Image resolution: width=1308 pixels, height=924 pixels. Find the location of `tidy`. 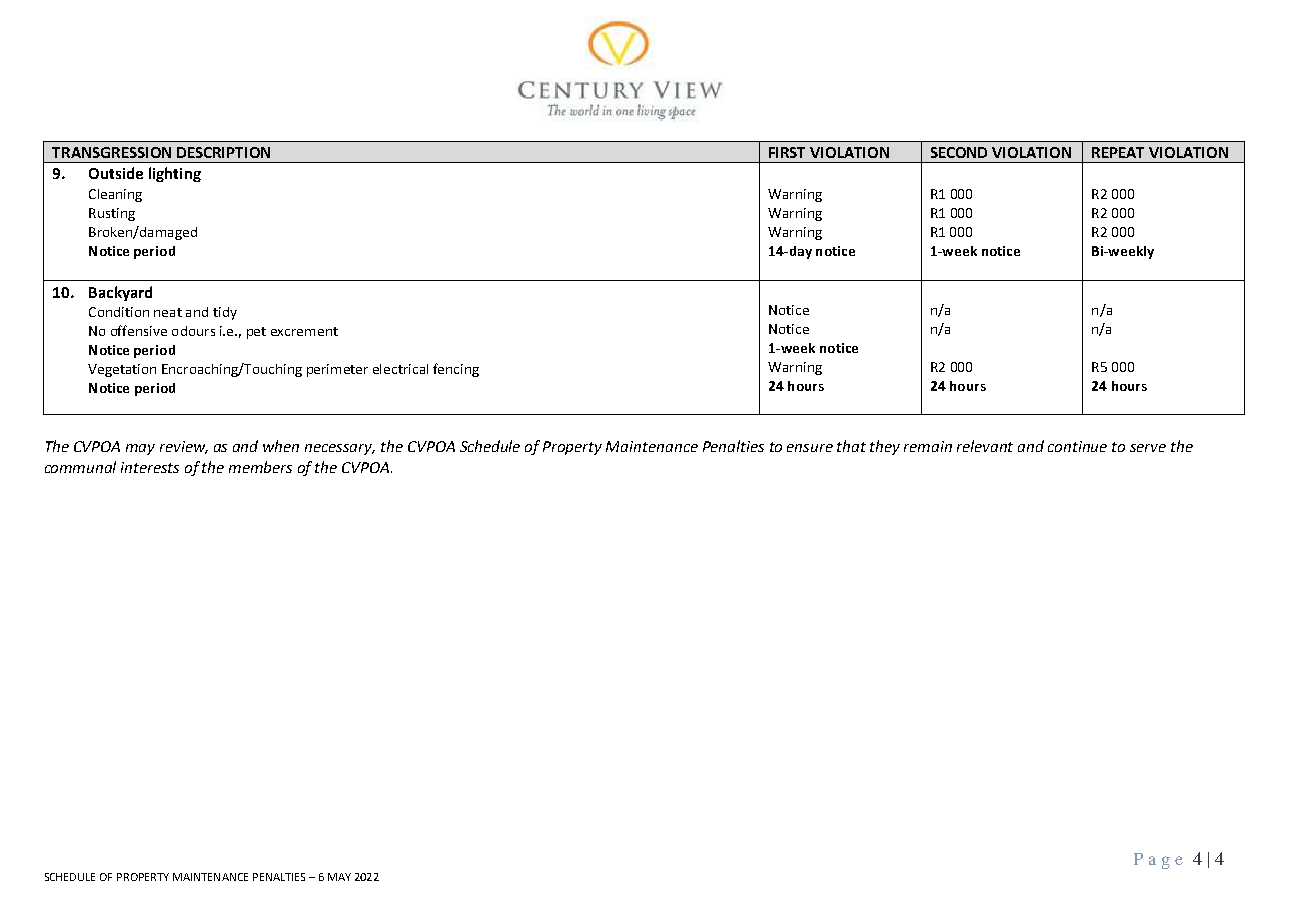

tidy is located at coordinates (225, 313).
